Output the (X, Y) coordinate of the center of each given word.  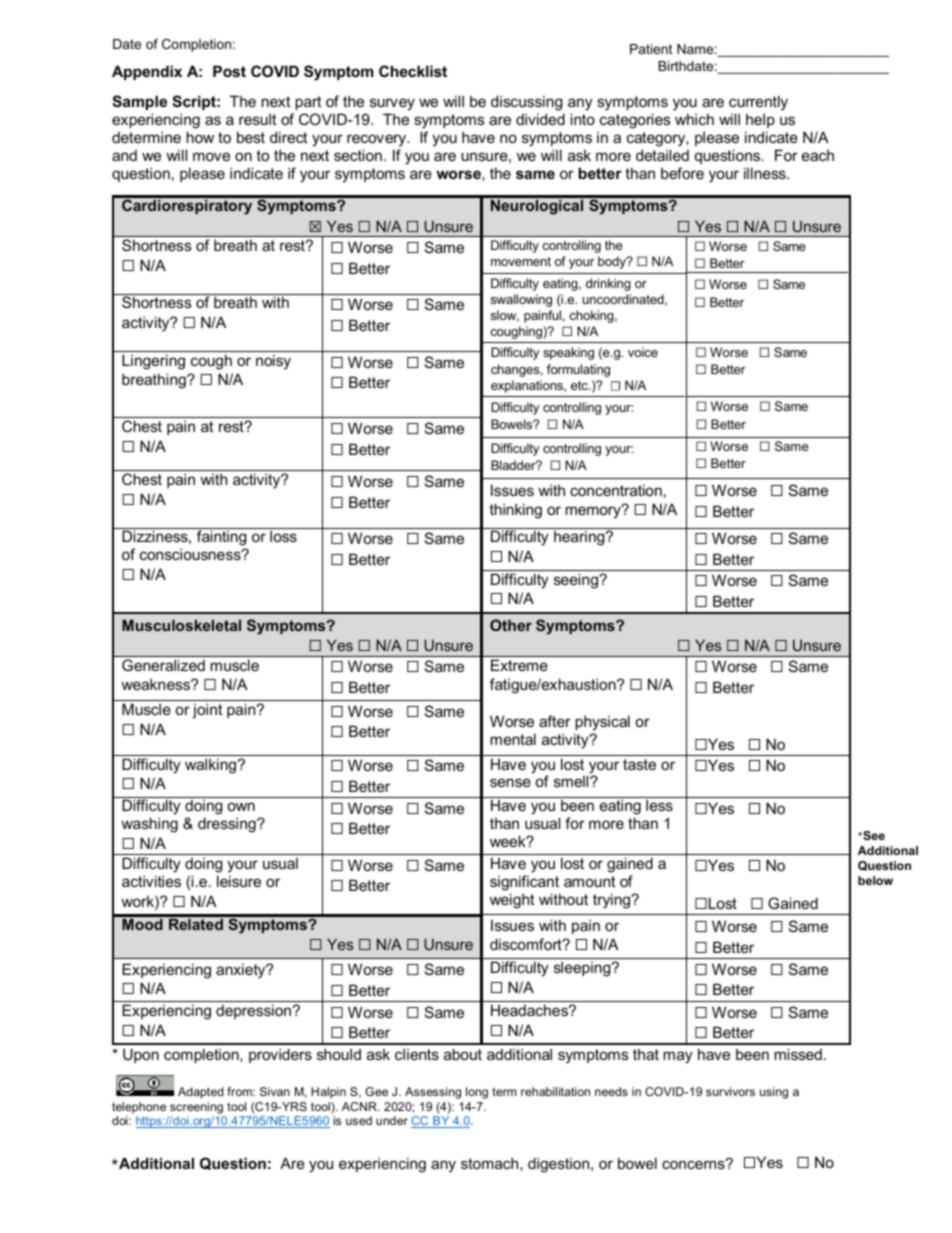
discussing (526, 103)
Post (229, 71)
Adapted (201, 1093)
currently (758, 103)
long (477, 1093)
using (774, 1093)
